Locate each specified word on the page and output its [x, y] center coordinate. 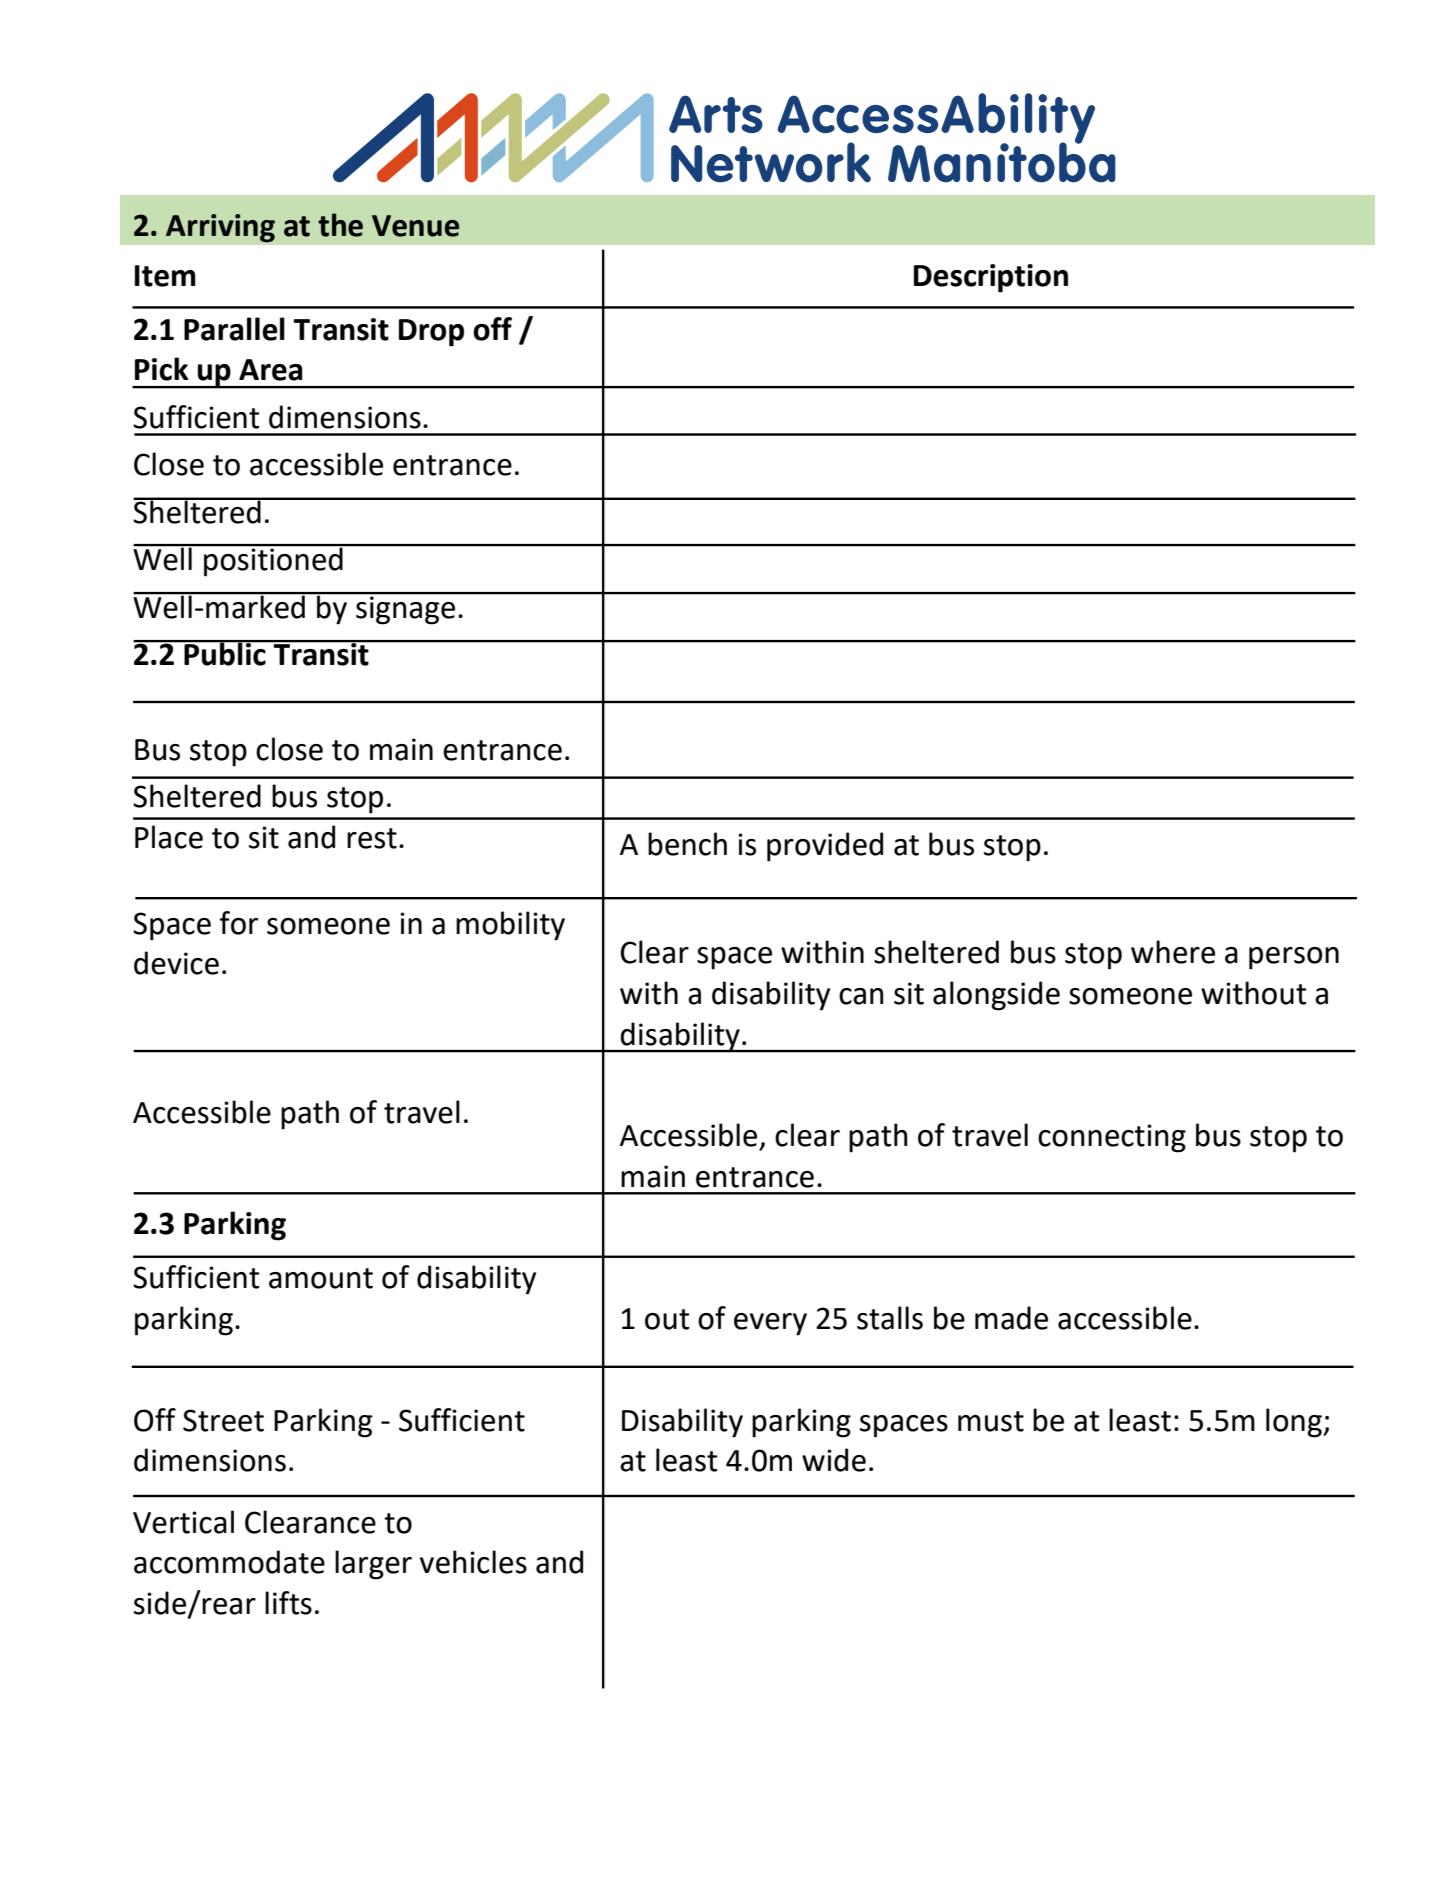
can [861, 996]
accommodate [229, 1562]
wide [834, 1460]
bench [687, 844]
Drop [431, 333]
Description [991, 278]
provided [825, 847]
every [770, 1324]
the [340, 225]
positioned [273, 560]
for [239, 923]
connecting [1112, 1138]
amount [321, 1278]
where [1173, 952]
